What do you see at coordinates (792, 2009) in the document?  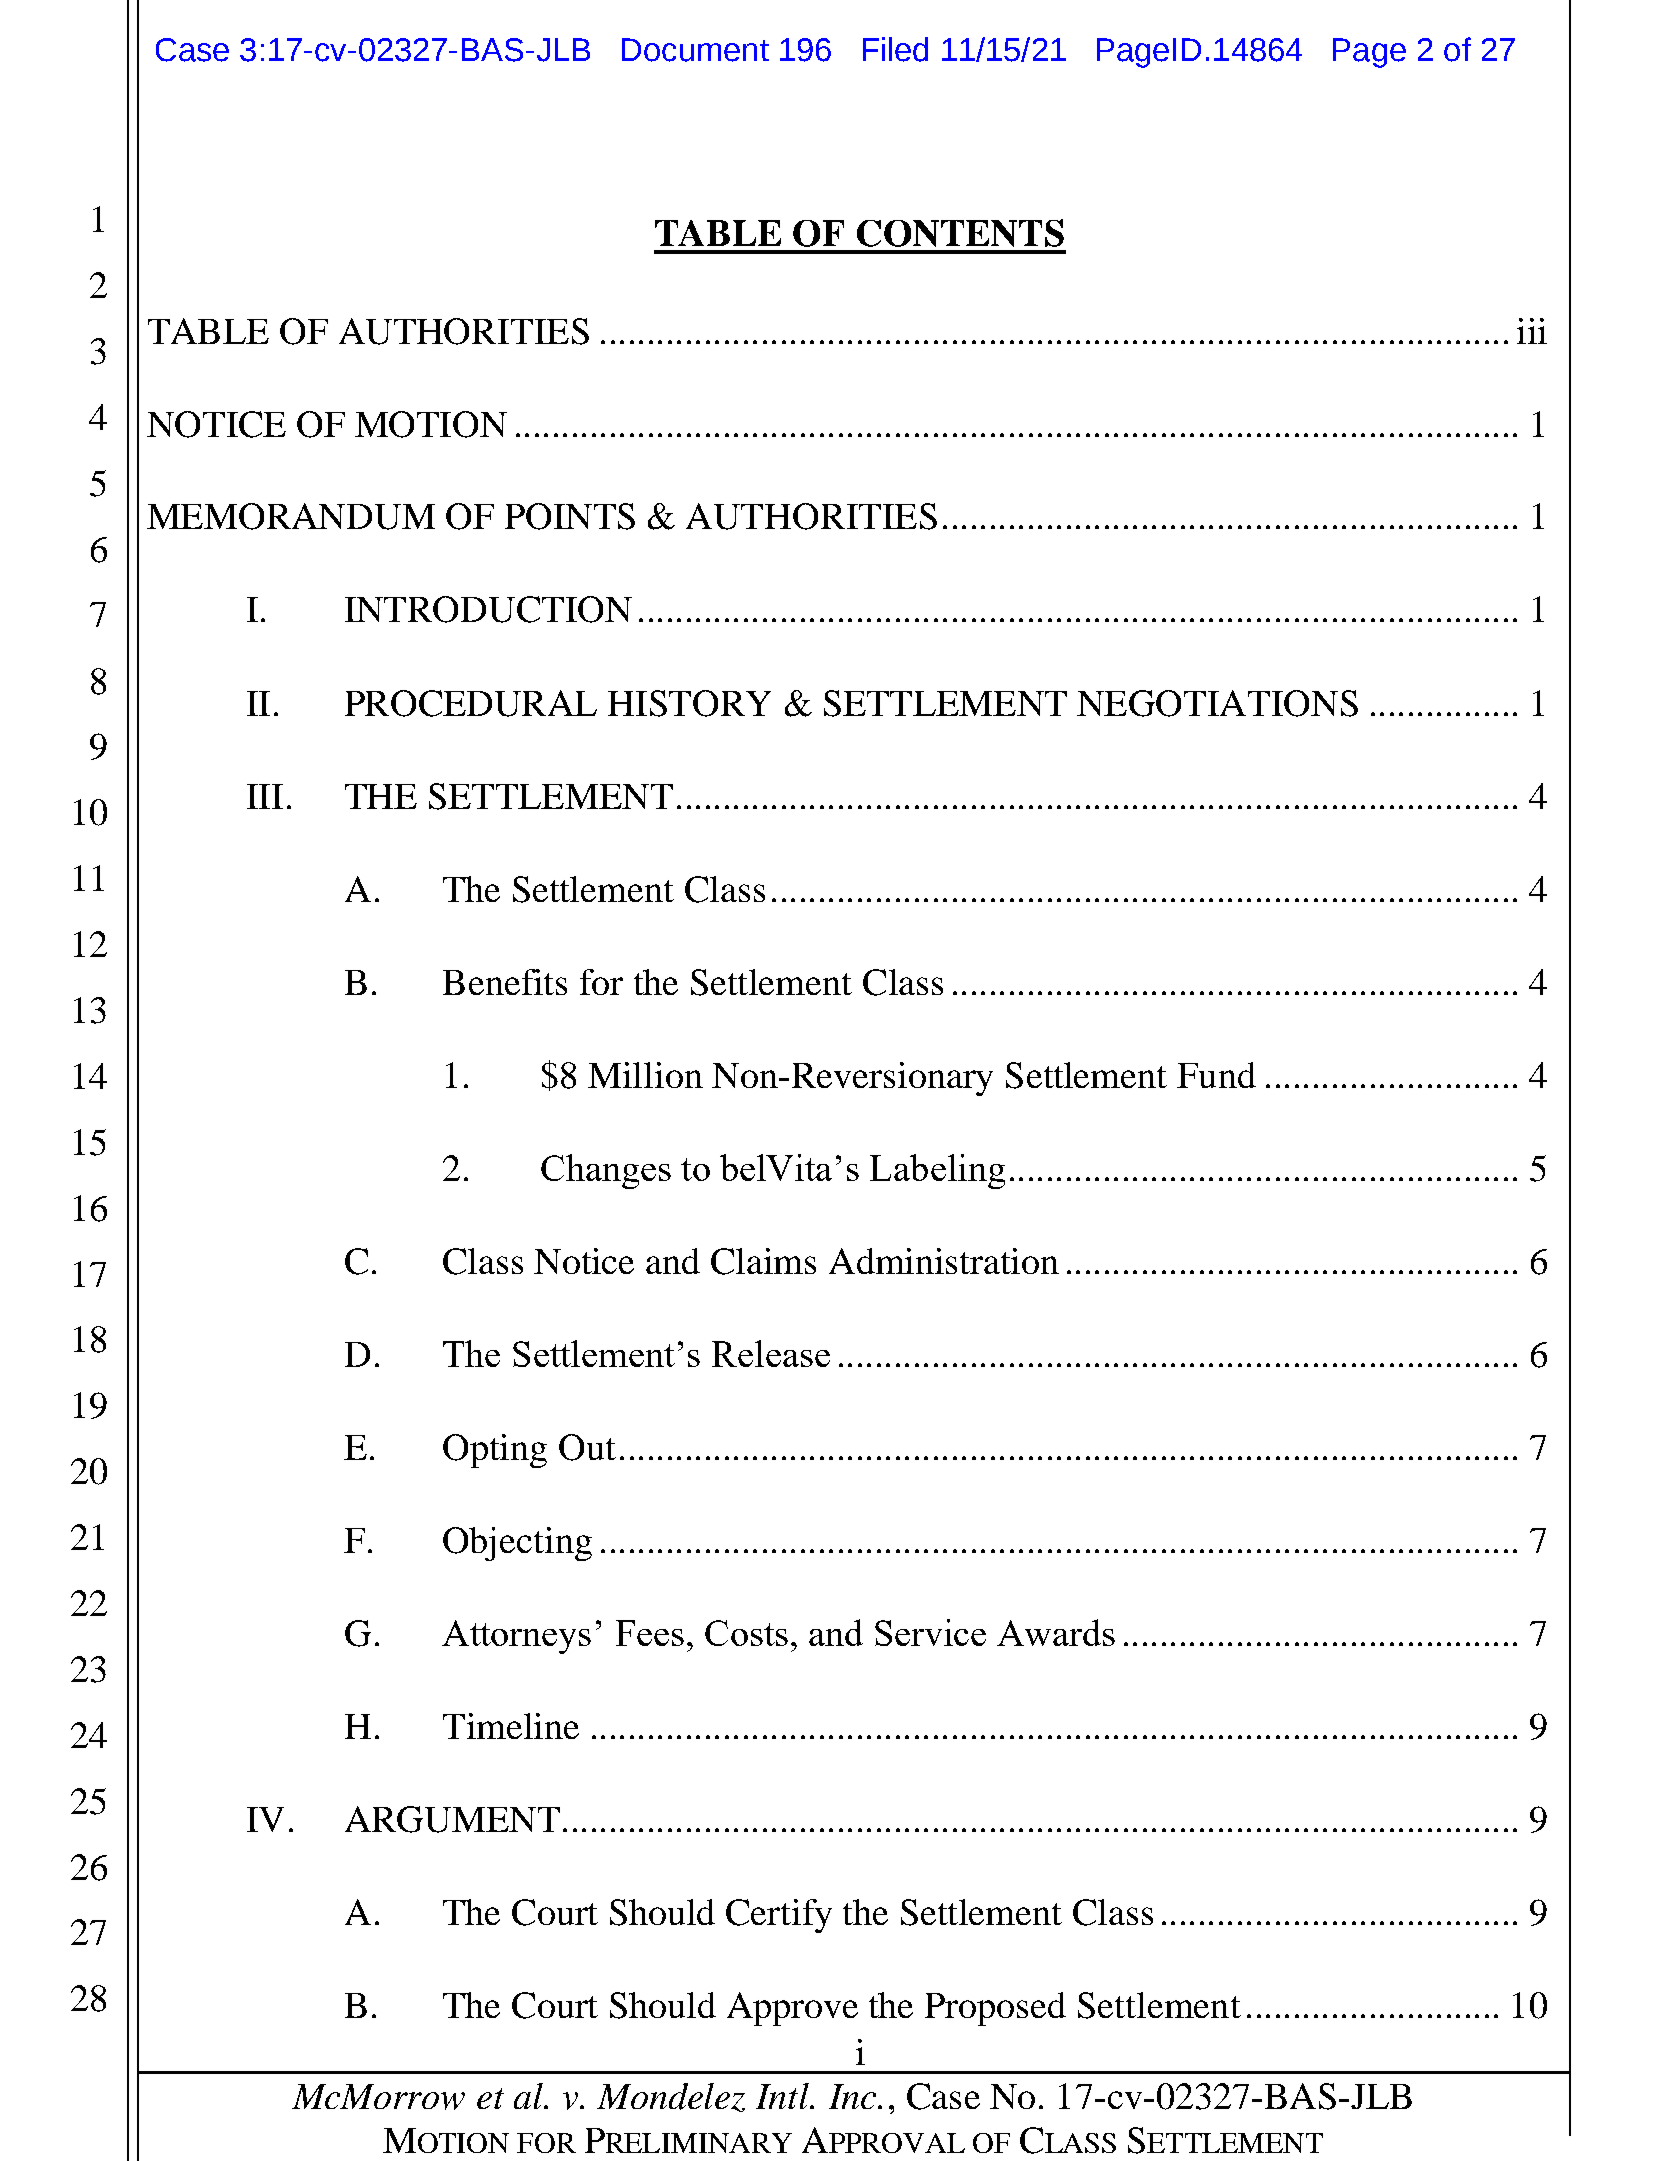 I see `Approve` at bounding box center [792, 2009].
